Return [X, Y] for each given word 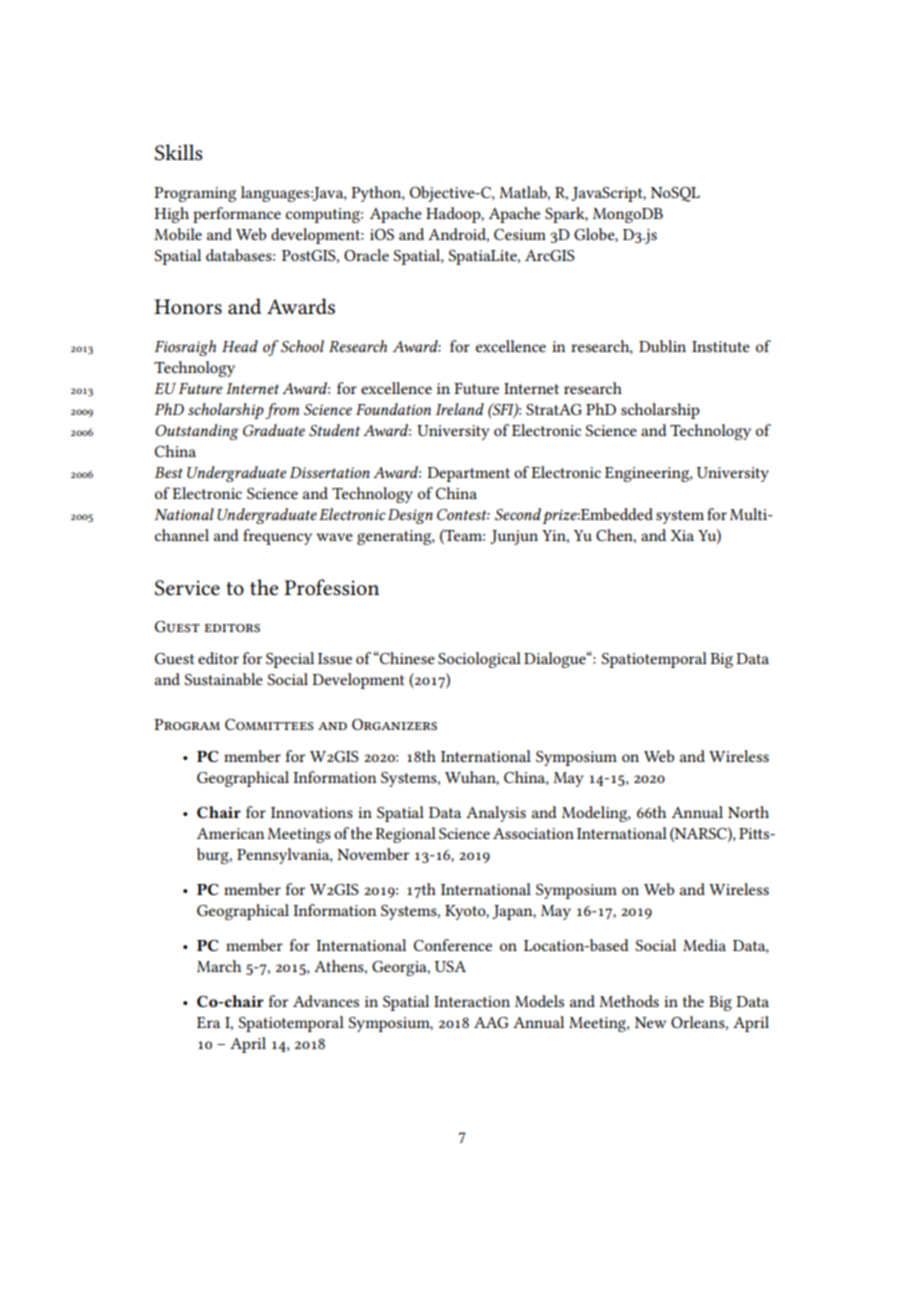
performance [237, 215]
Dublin [662, 346]
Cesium [520, 234]
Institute [721, 346]
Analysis [496, 814]
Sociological [479, 660]
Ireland [460, 409]
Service [187, 588]
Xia [682, 535]
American [230, 833]
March [219, 966]
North [748, 812]
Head [240, 346]
